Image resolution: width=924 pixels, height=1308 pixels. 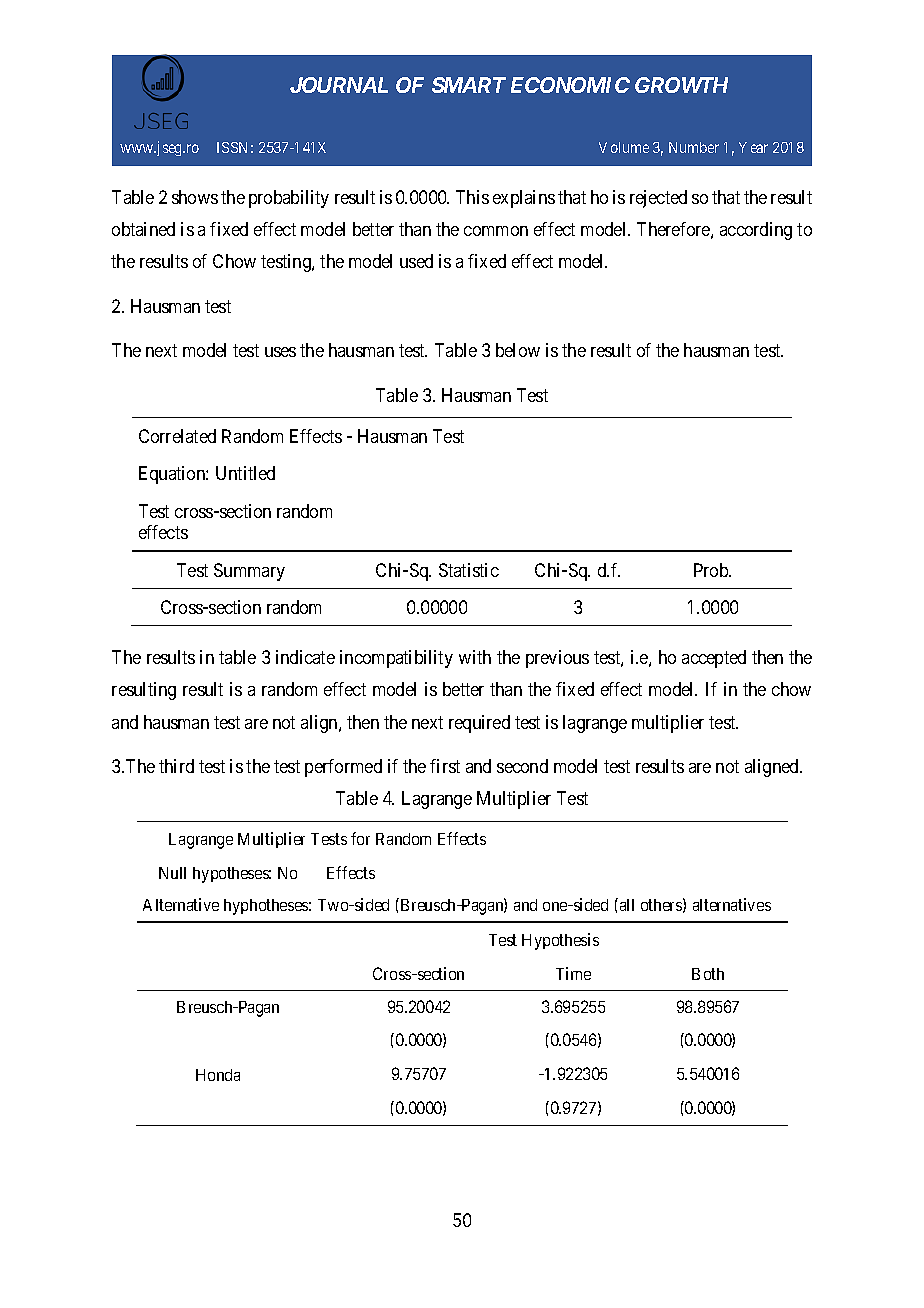 I want to click on GROWTH, so click(x=681, y=85).
